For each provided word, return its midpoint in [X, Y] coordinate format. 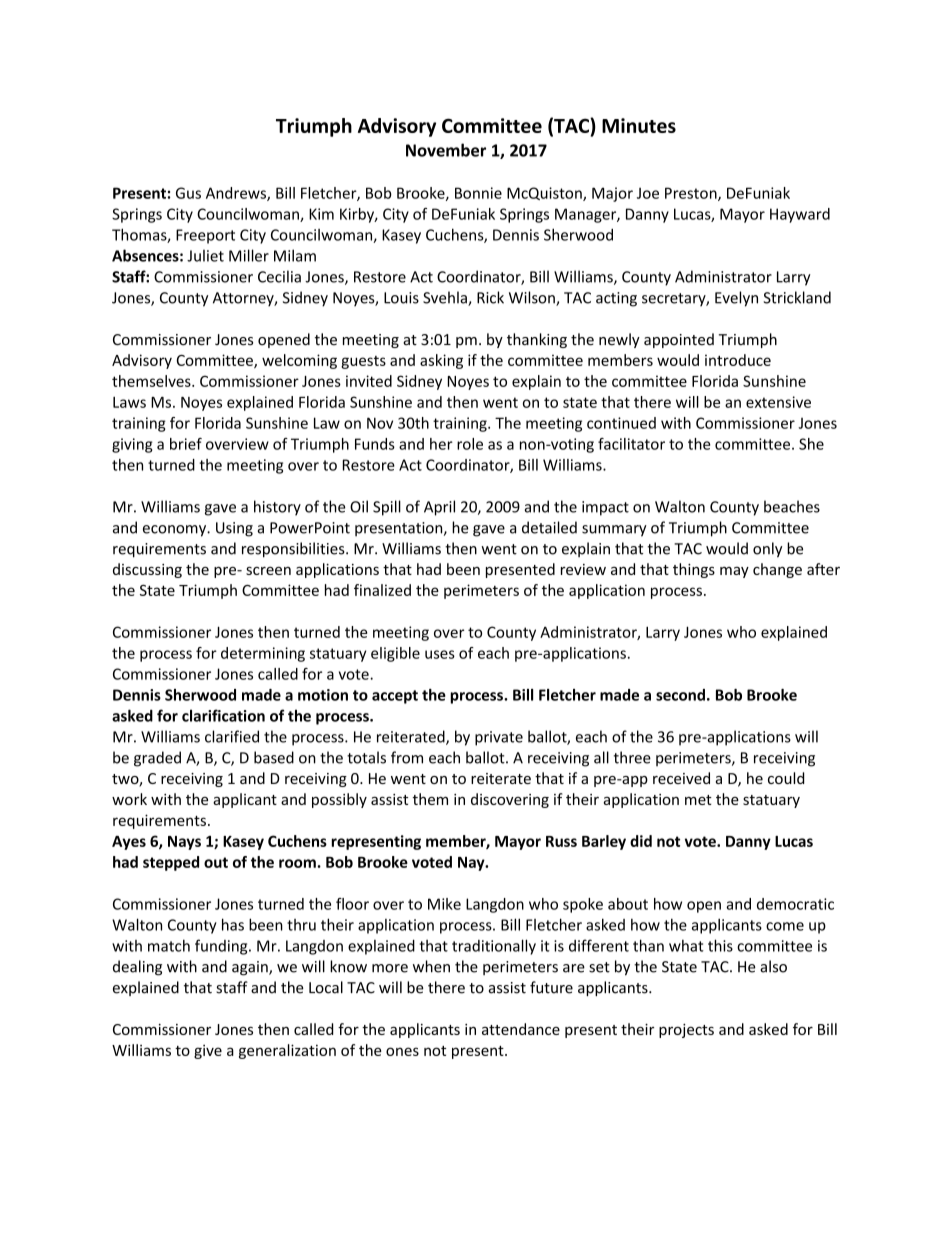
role [470, 444]
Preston [692, 194]
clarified [232, 736]
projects [686, 1031]
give [208, 1052]
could [786, 778]
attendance [521, 1029]
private [499, 738]
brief [186, 444]
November [446, 150]
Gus [188, 193]
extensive [778, 402]
